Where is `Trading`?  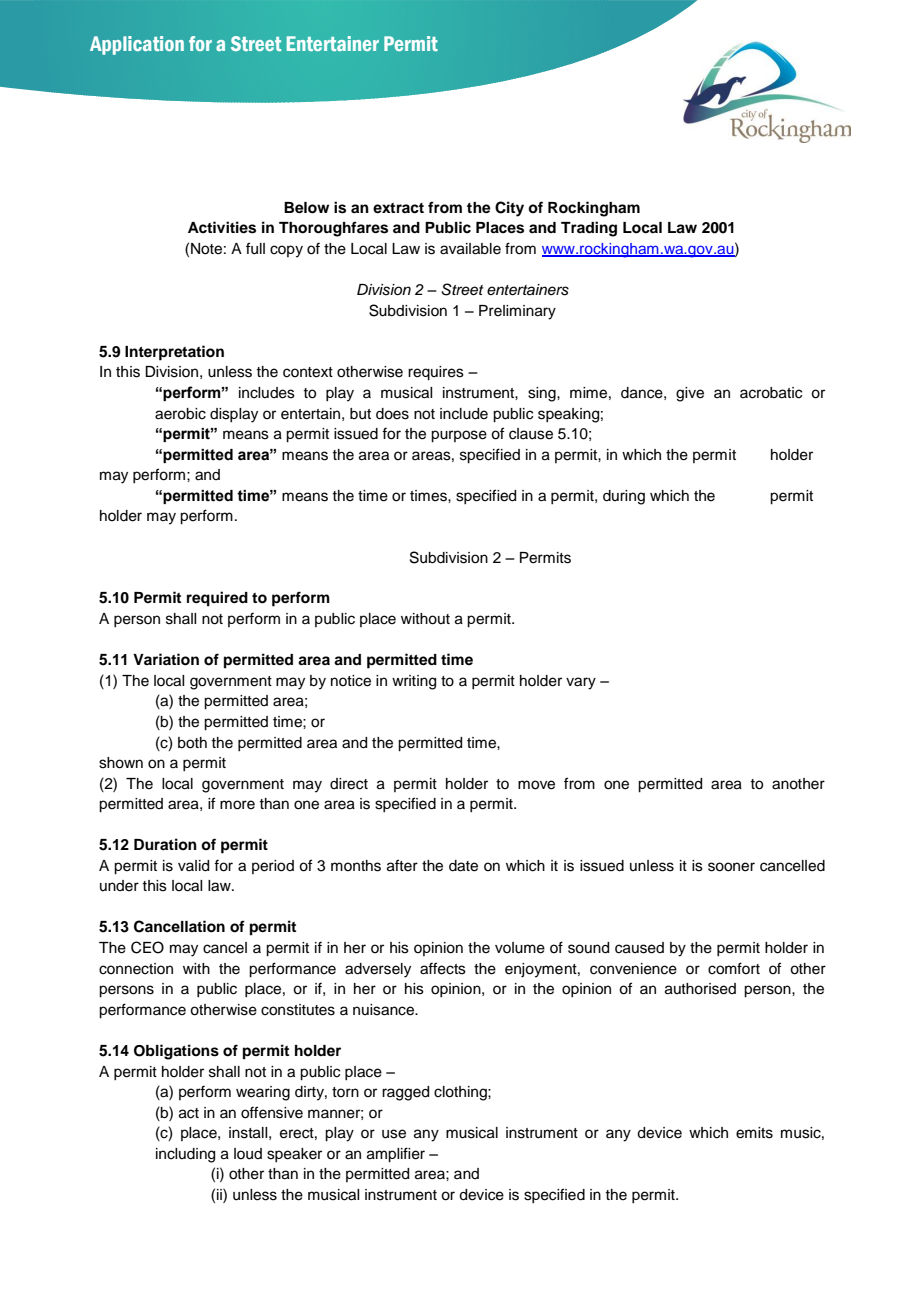 Trading is located at coordinates (589, 229).
